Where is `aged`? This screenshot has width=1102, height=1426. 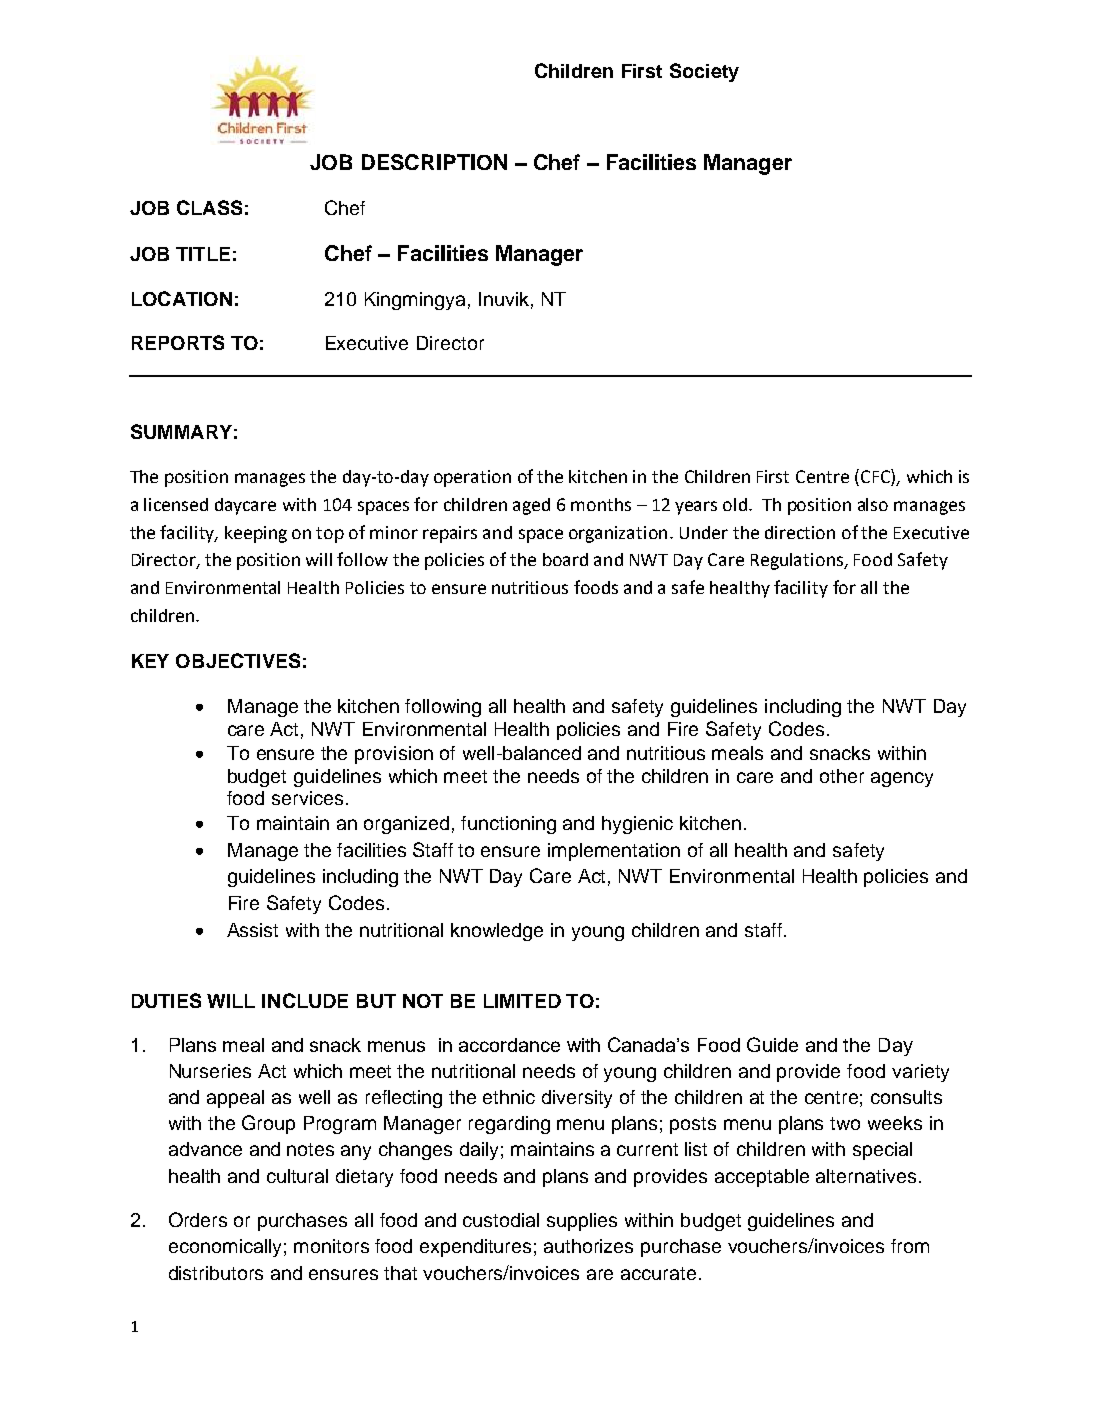
aged is located at coordinates (531, 506).
